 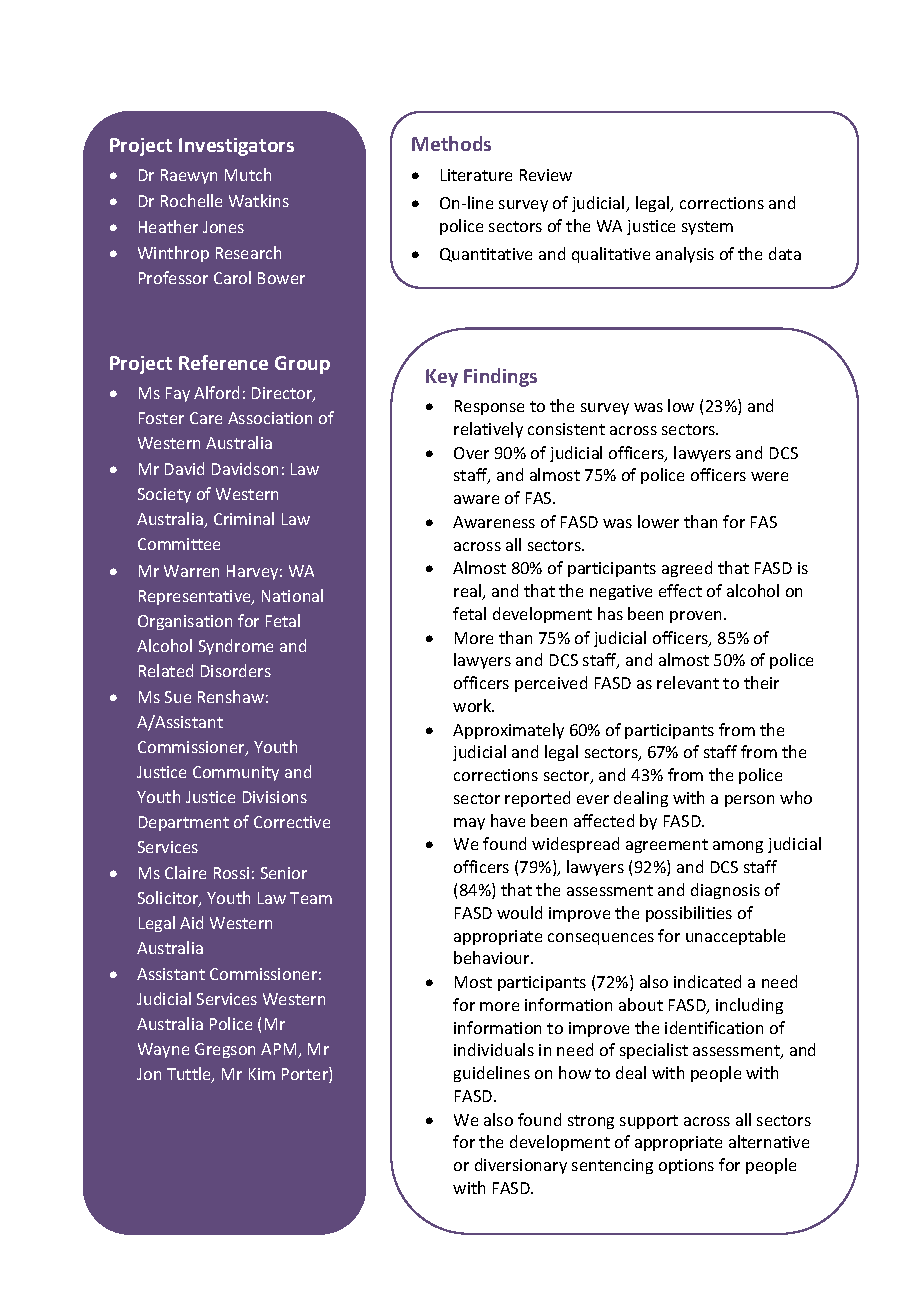 I want to click on Warren, so click(x=191, y=571).
